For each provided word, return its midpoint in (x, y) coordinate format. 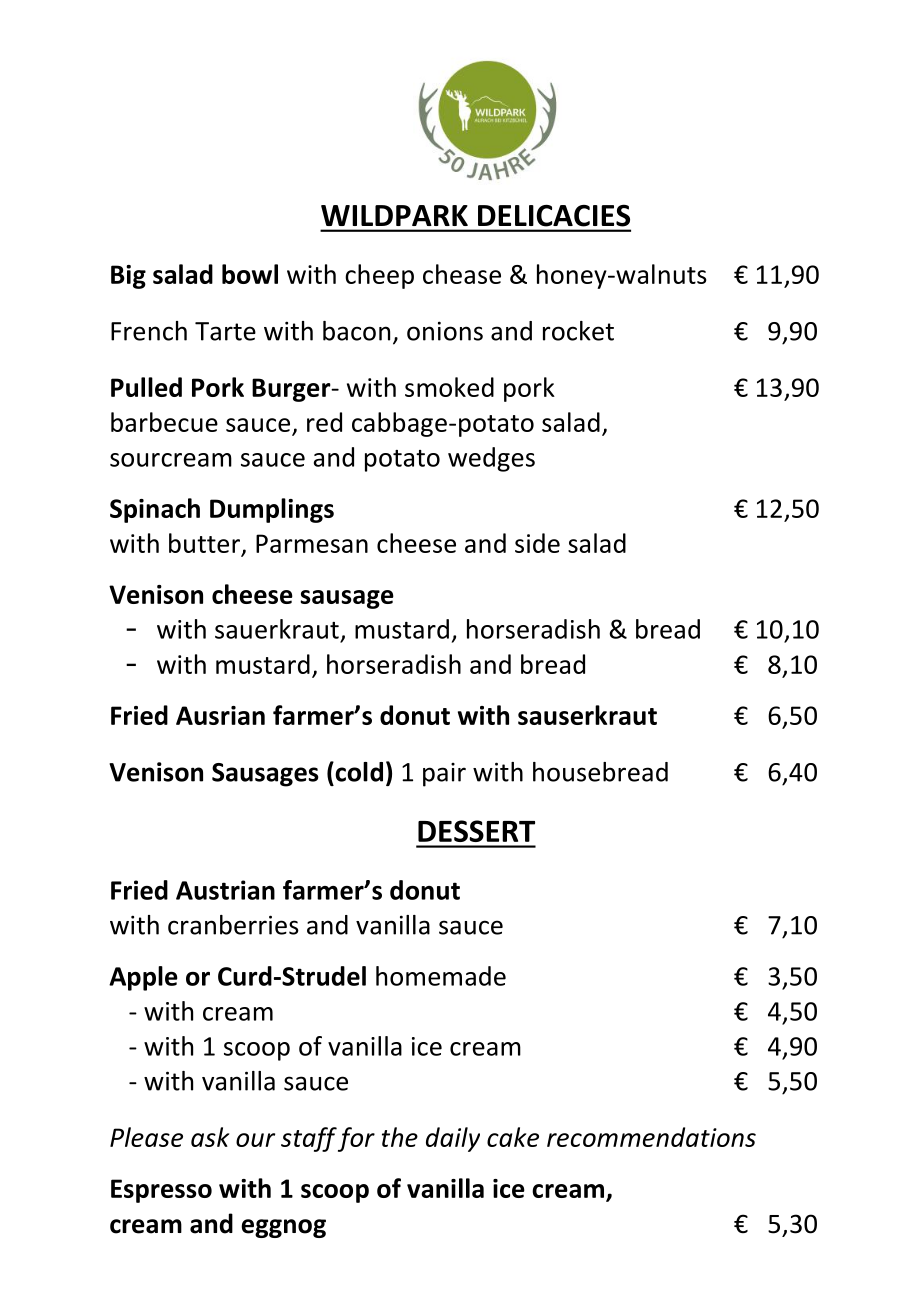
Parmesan (312, 543)
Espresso (161, 1191)
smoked (449, 387)
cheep (379, 276)
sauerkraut (277, 629)
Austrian (225, 890)
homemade (441, 976)
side (537, 543)
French (149, 331)
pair (444, 775)
